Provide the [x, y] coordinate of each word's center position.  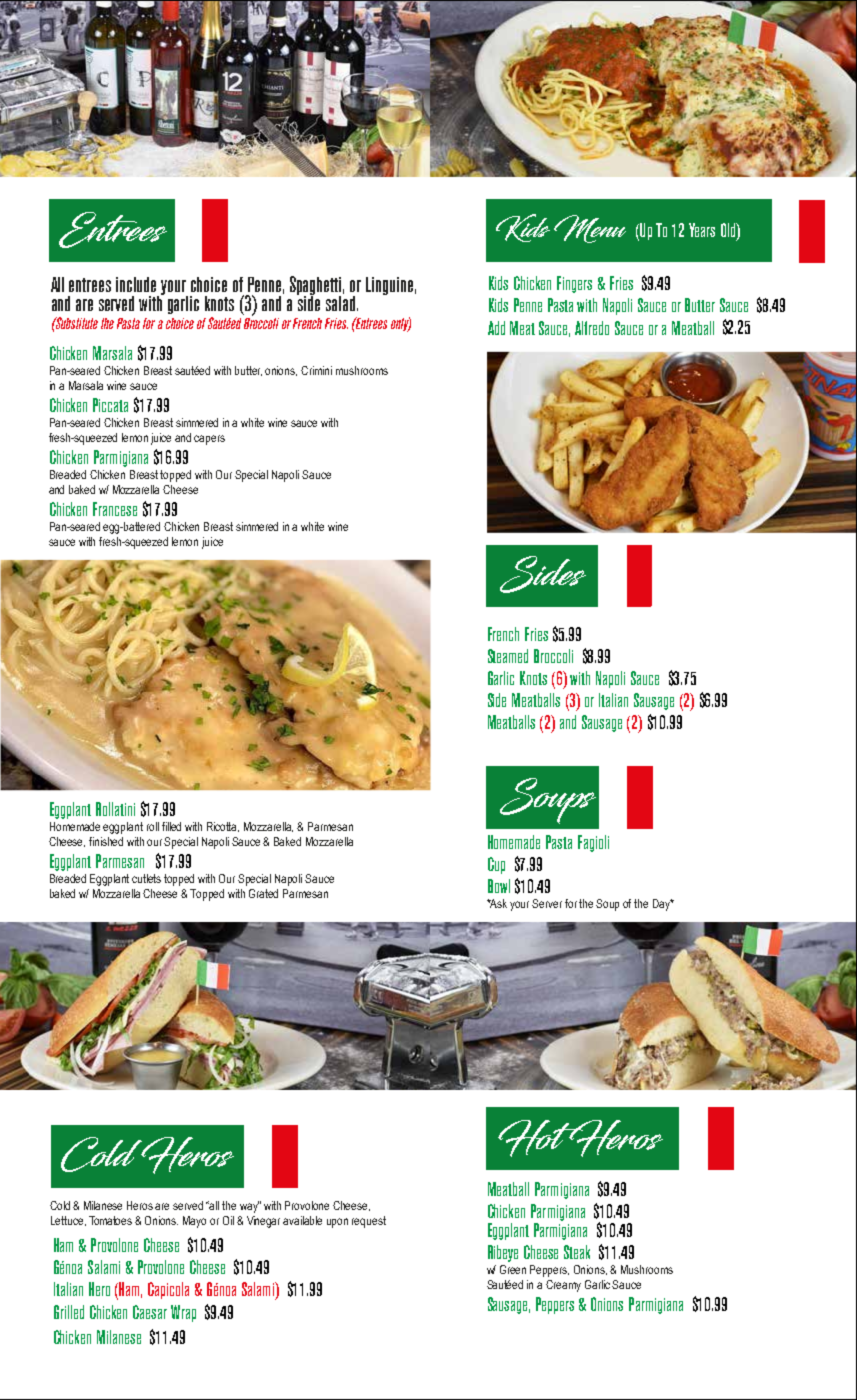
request [369, 1222]
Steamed [508, 656]
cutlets [146, 878]
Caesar [150, 1312]
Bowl [499, 886]
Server [547, 903]
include [136, 284]
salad [340, 302]
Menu [590, 229]
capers [209, 440]
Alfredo [592, 328]
